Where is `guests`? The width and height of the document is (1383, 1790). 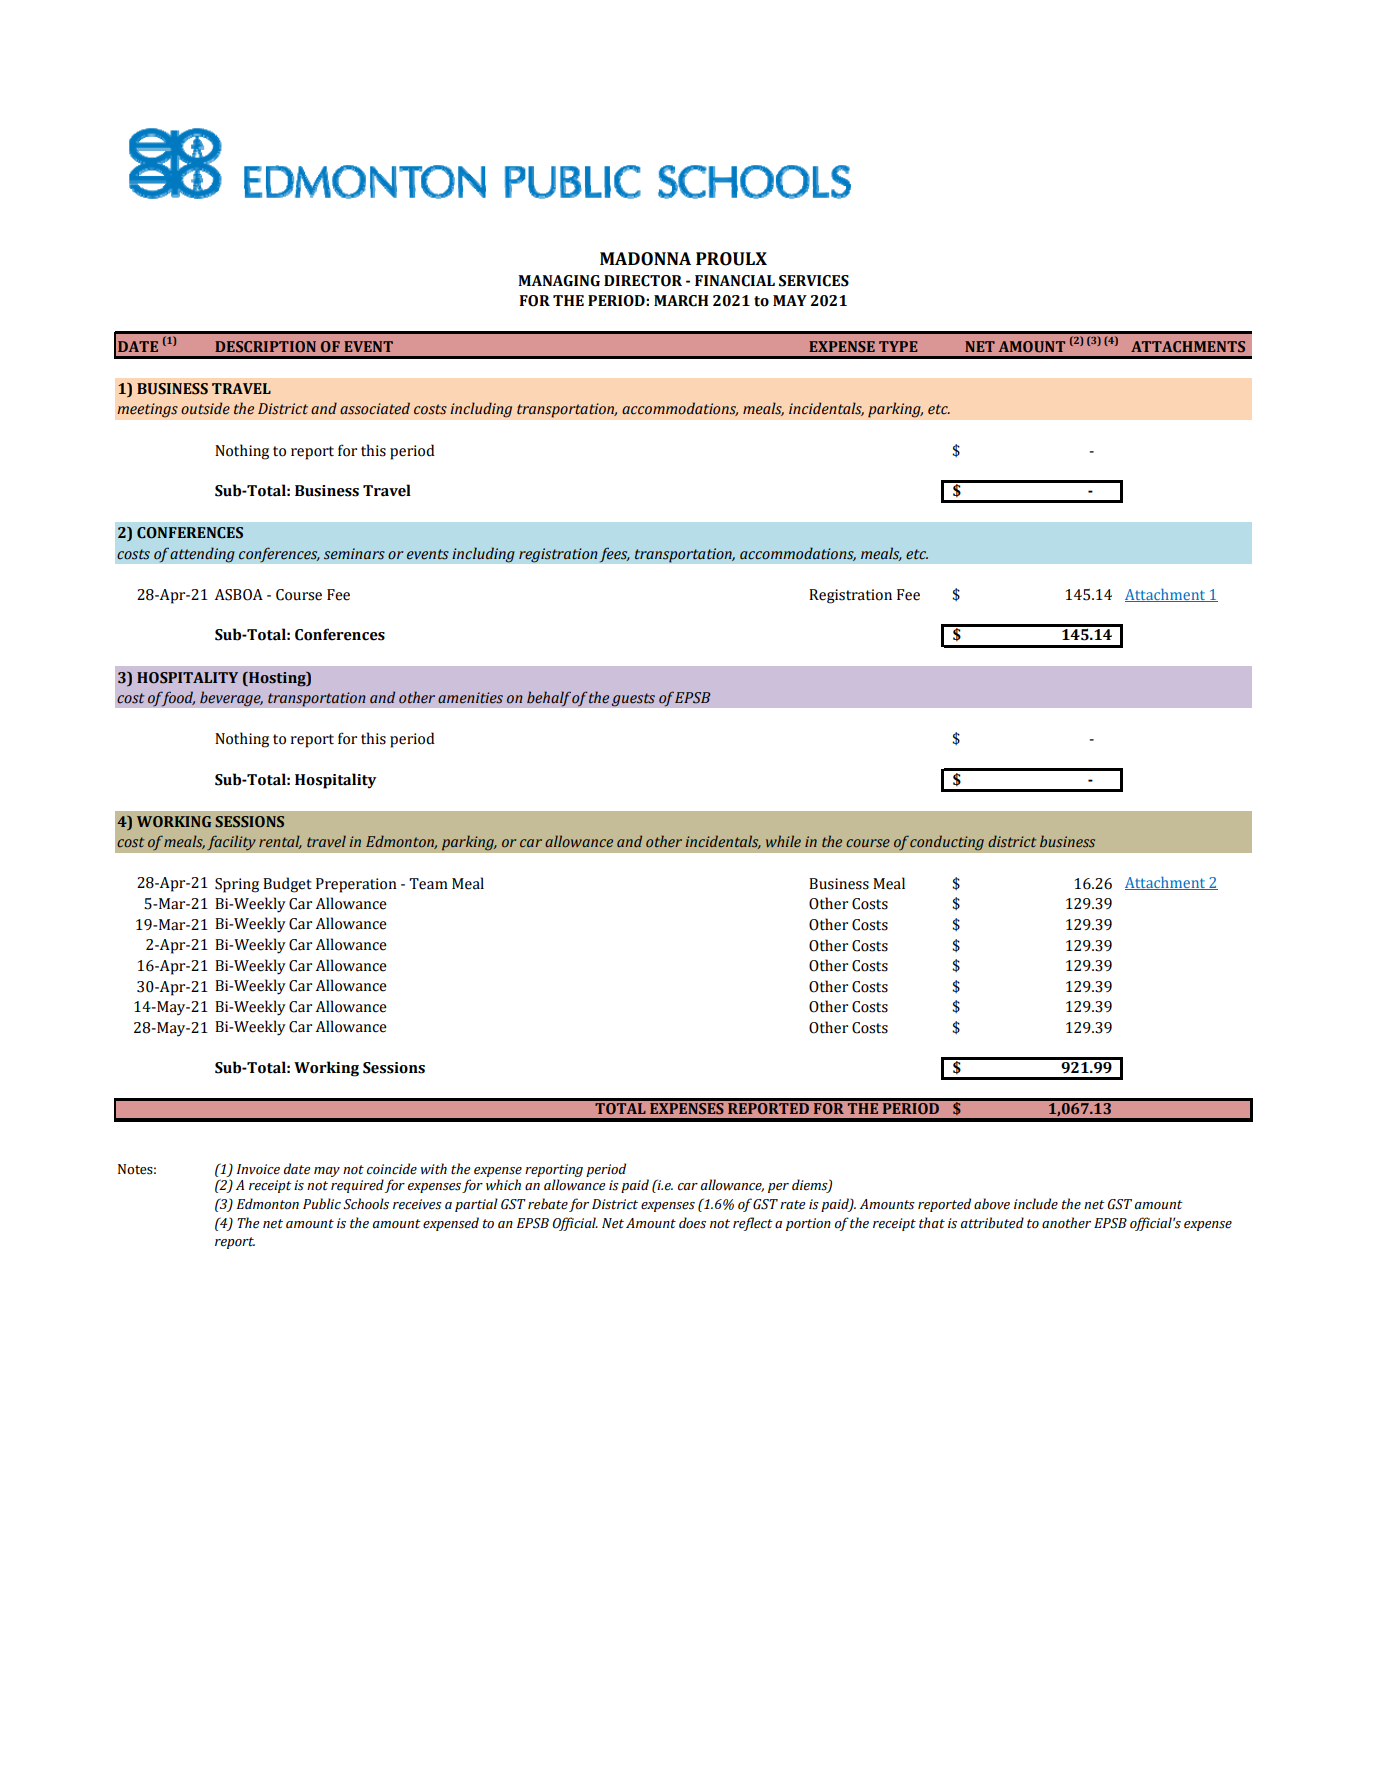
guests is located at coordinates (633, 700).
